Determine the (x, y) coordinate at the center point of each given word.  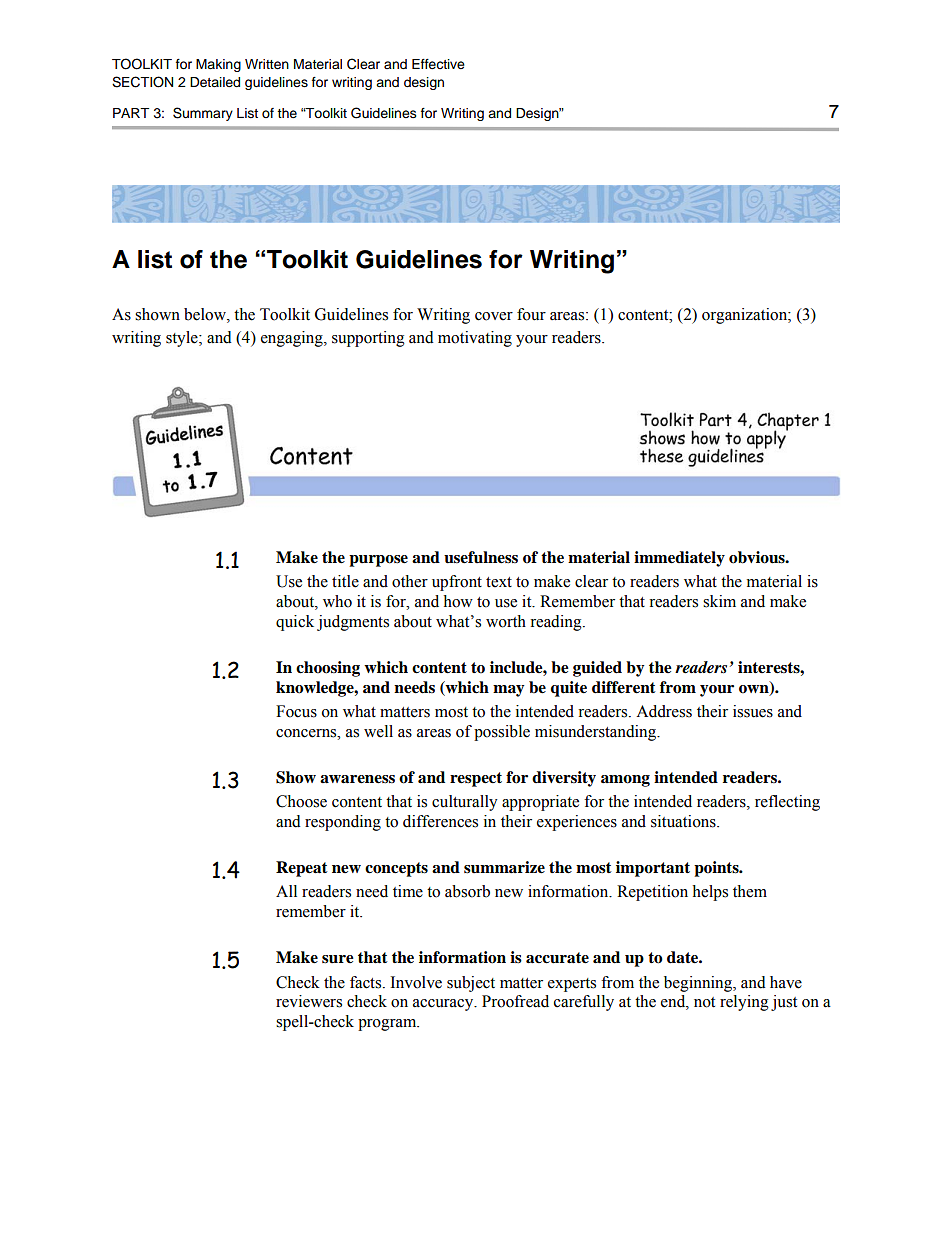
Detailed (215, 82)
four (531, 314)
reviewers (309, 1001)
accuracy (444, 1005)
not (704, 1002)
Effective (438, 64)
